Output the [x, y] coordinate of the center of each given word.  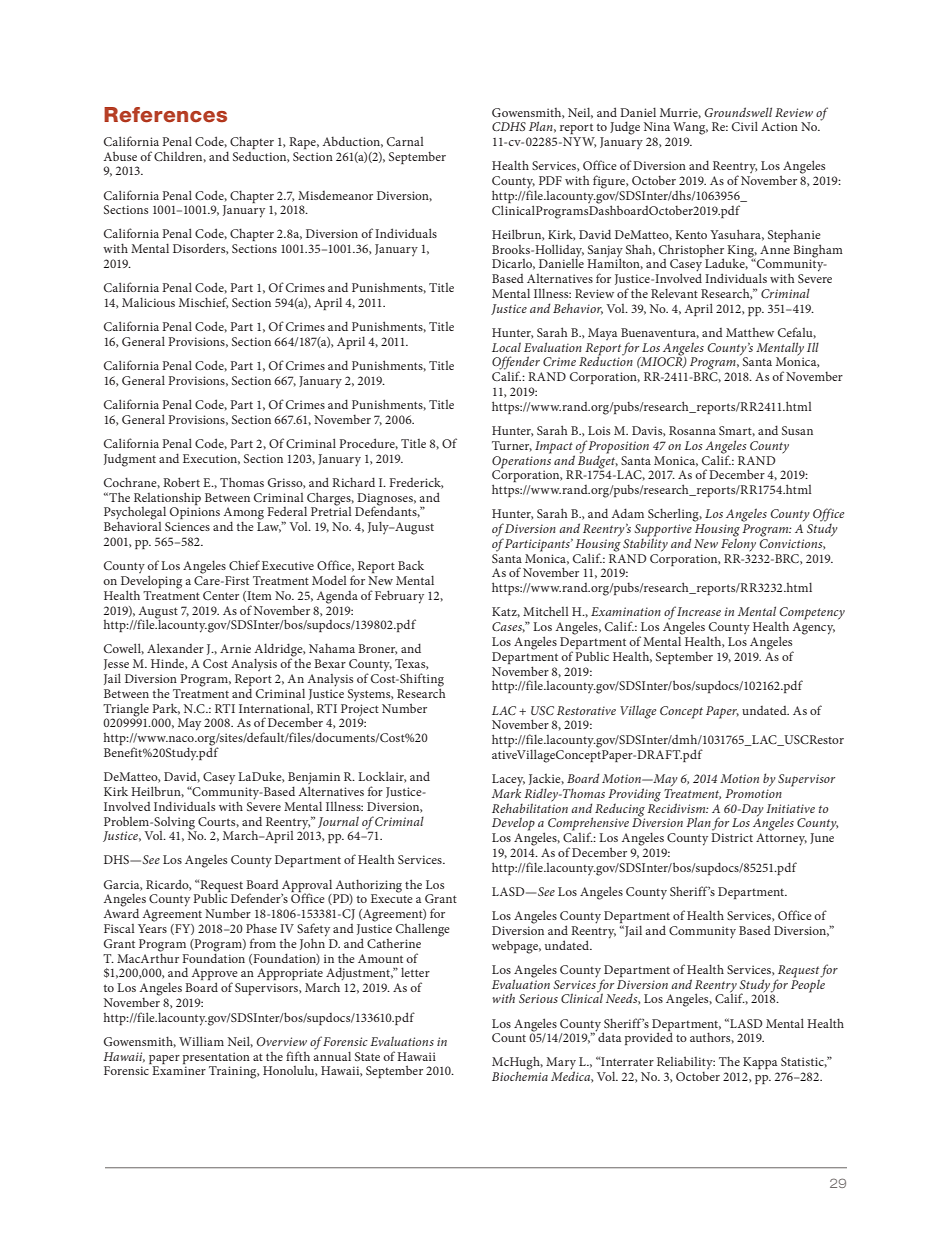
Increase [699, 611]
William [201, 1041]
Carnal [405, 141]
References [165, 115]
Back [411, 565]
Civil [745, 126]
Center [221, 595]
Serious [538, 998]
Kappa [760, 1063]
